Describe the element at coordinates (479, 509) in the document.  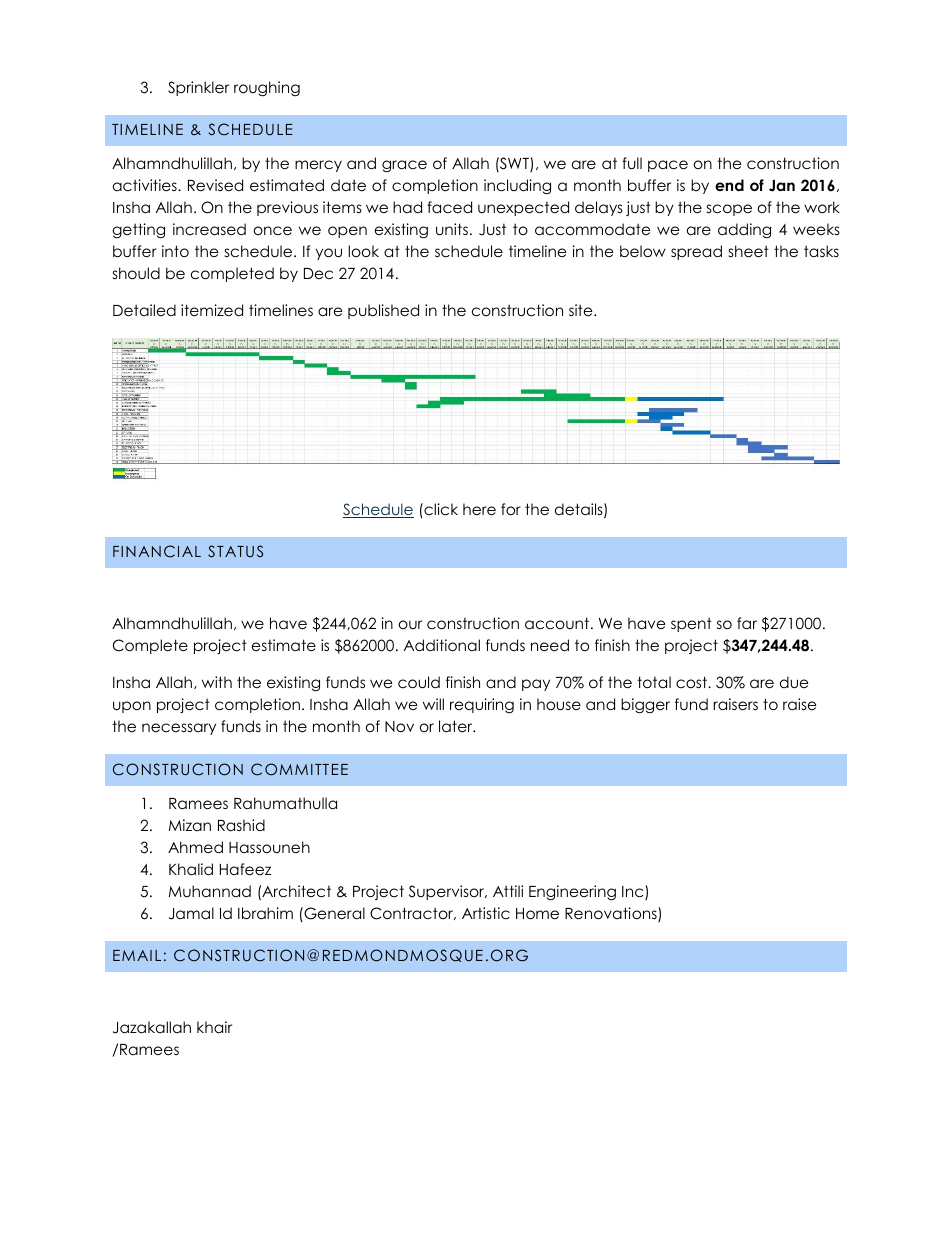
I see `here` at that location.
